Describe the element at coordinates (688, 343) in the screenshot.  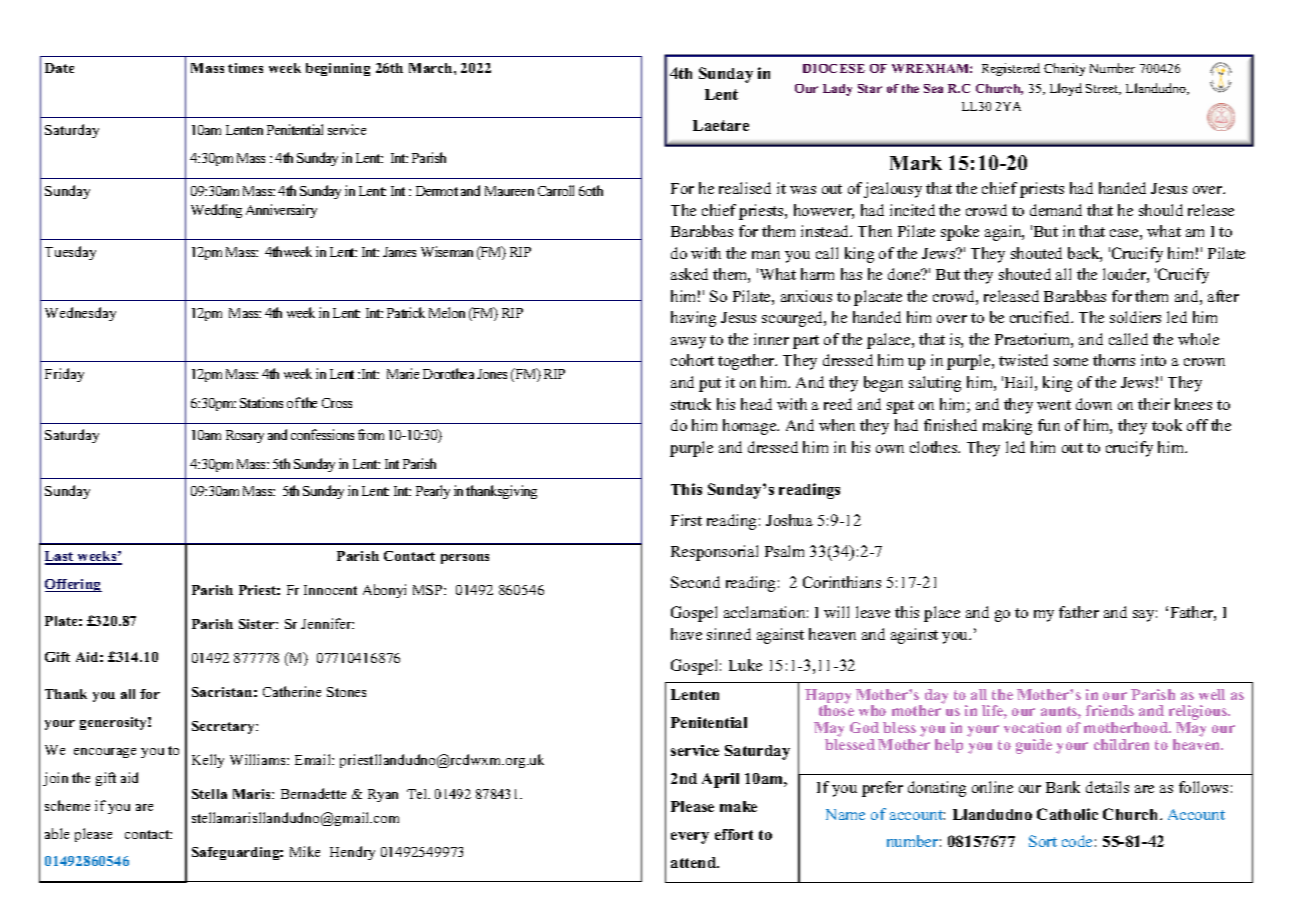
I see `away` at that location.
